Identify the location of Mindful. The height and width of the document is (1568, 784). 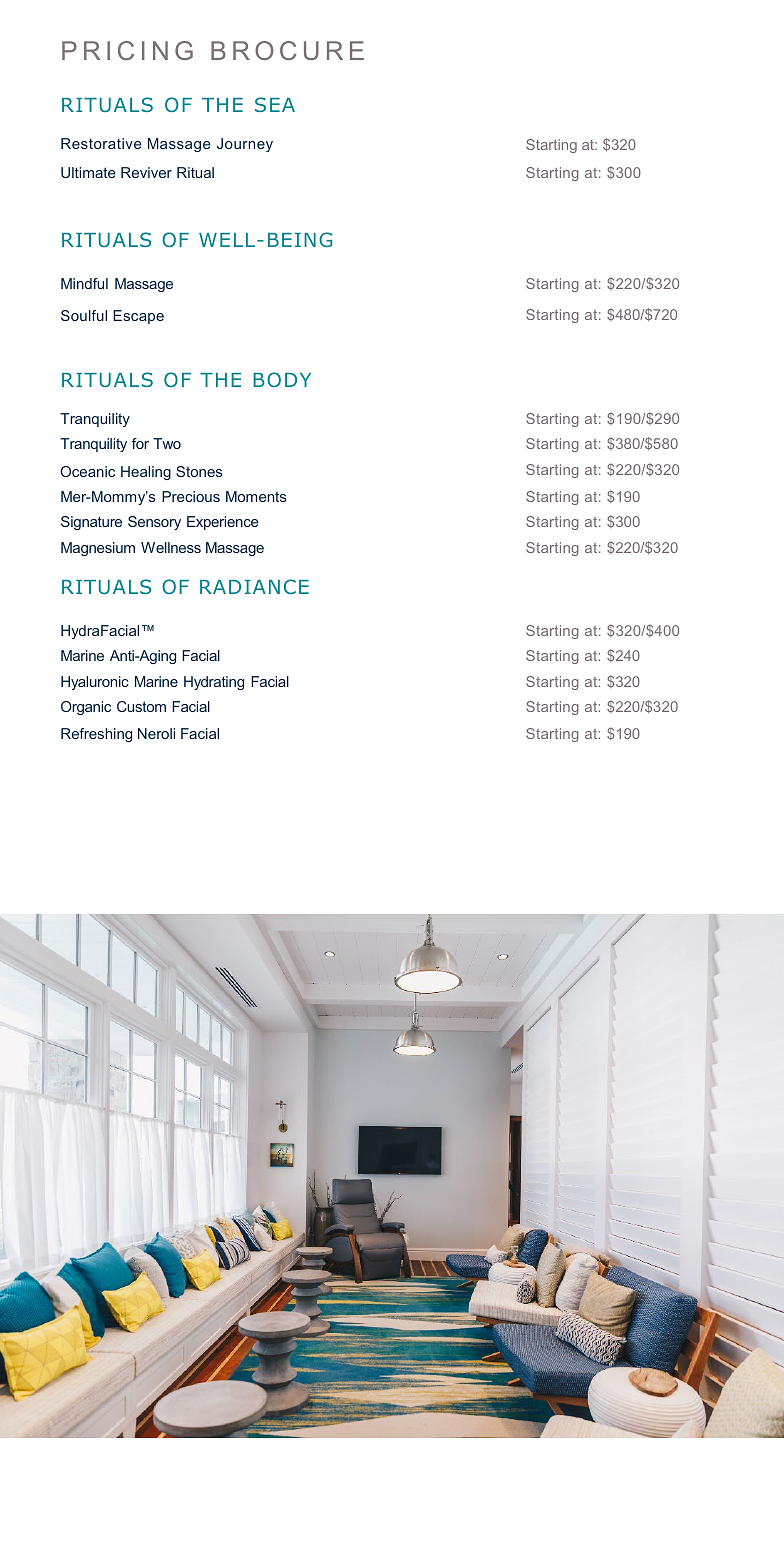
(84, 283).
